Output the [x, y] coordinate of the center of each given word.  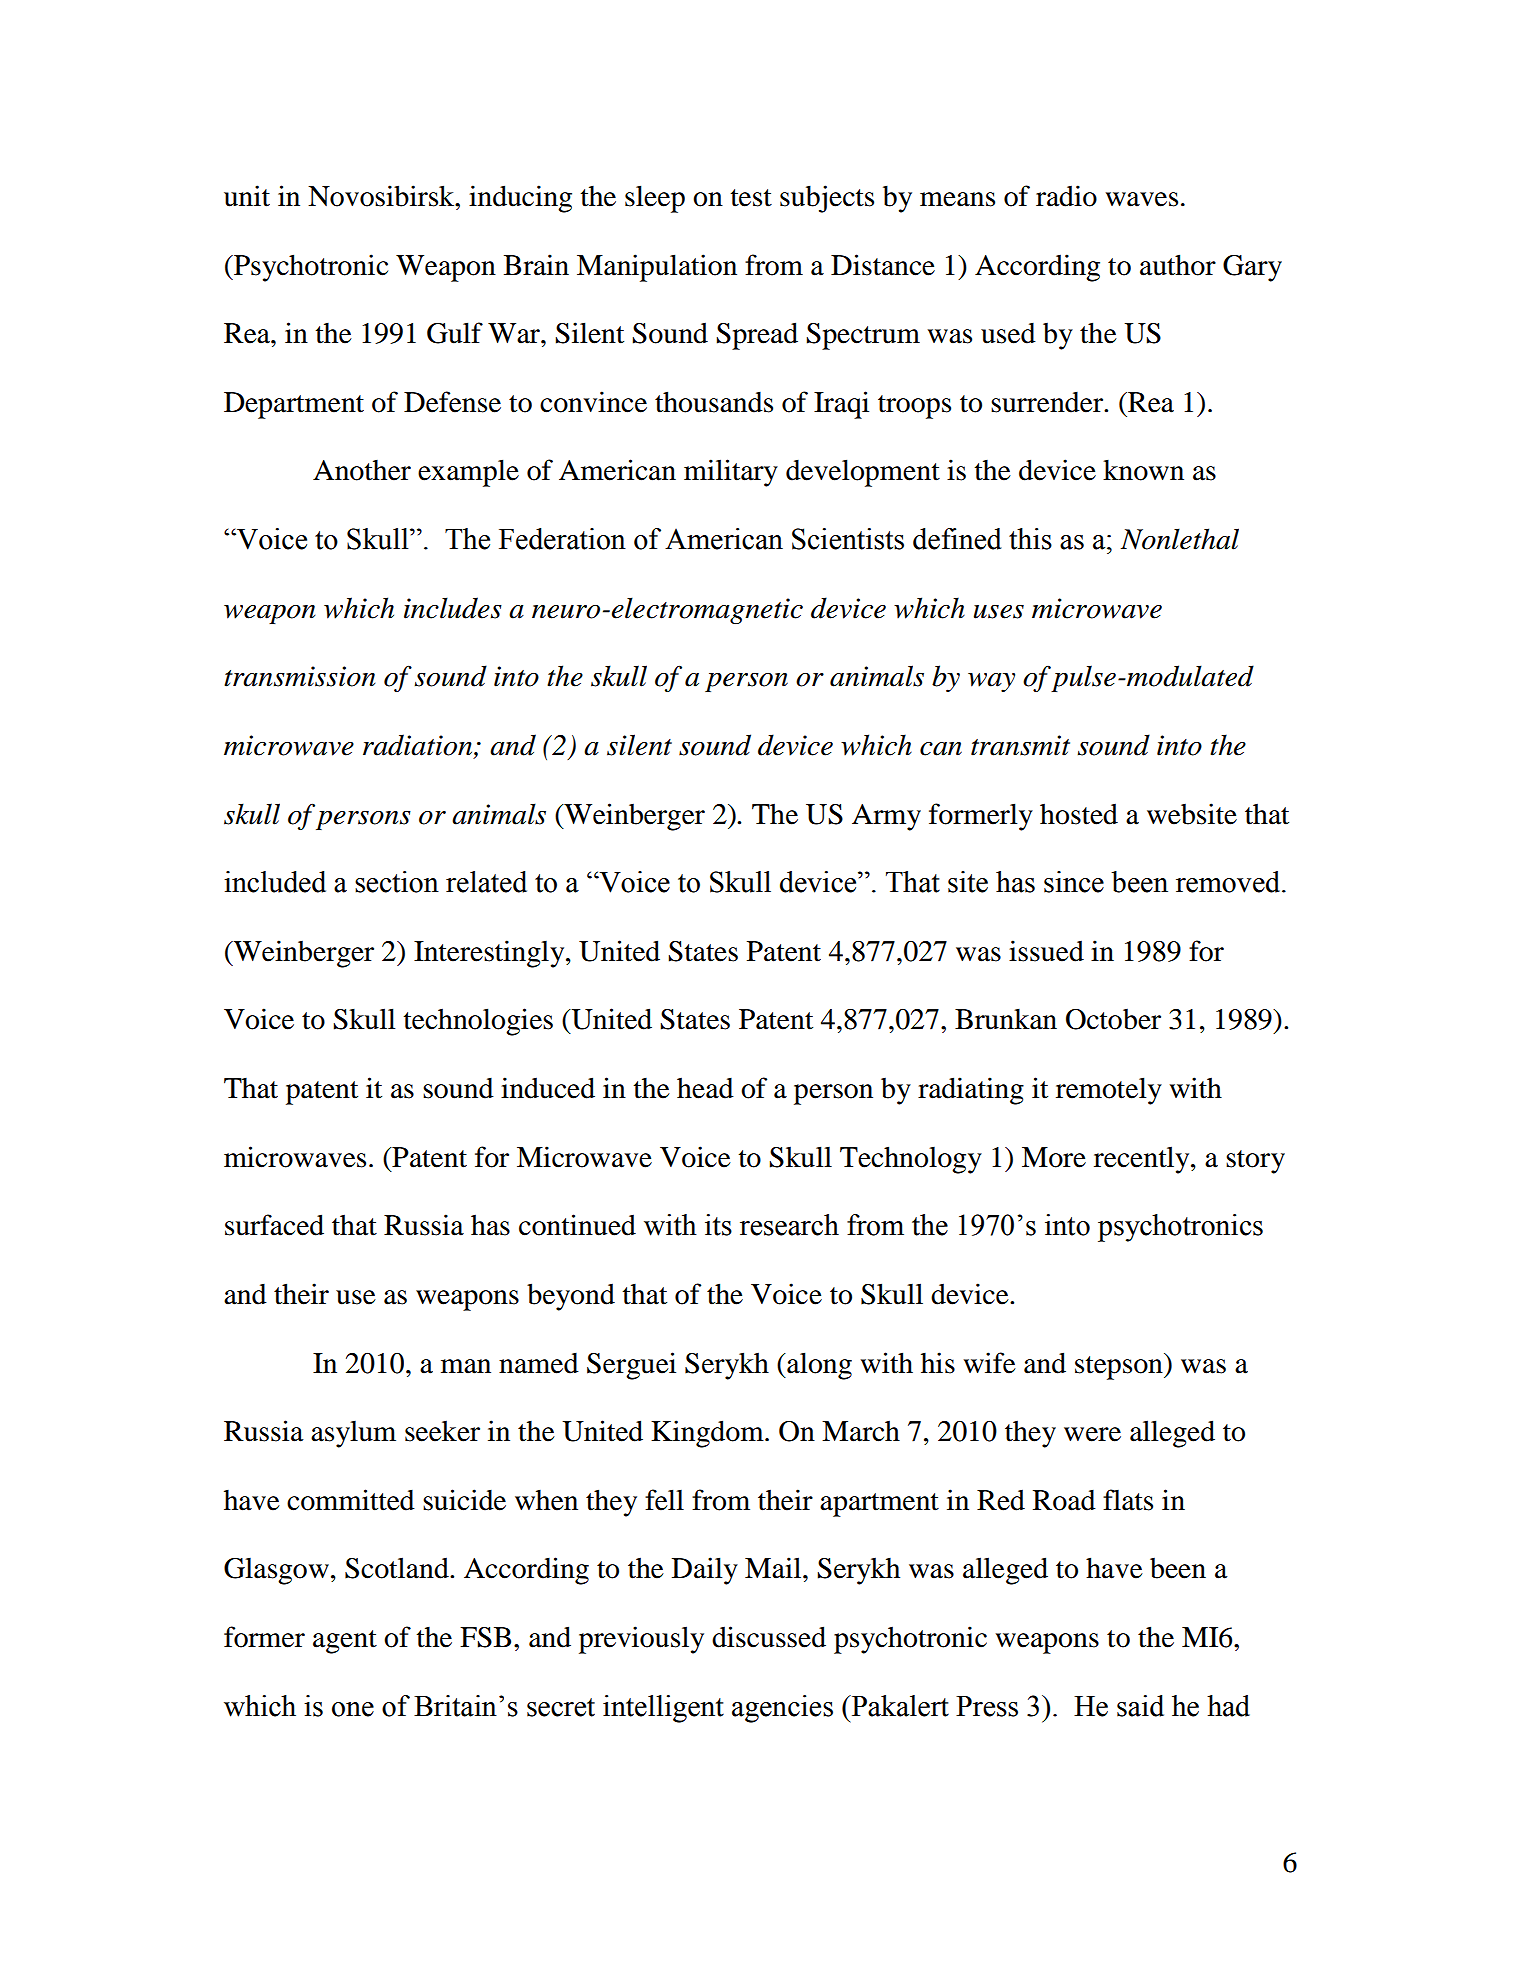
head [705, 1088]
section [397, 882]
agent [345, 1642]
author [1178, 265]
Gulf [455, 333]
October [1113, 1019]
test [751, 198]
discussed [769, 1637]
